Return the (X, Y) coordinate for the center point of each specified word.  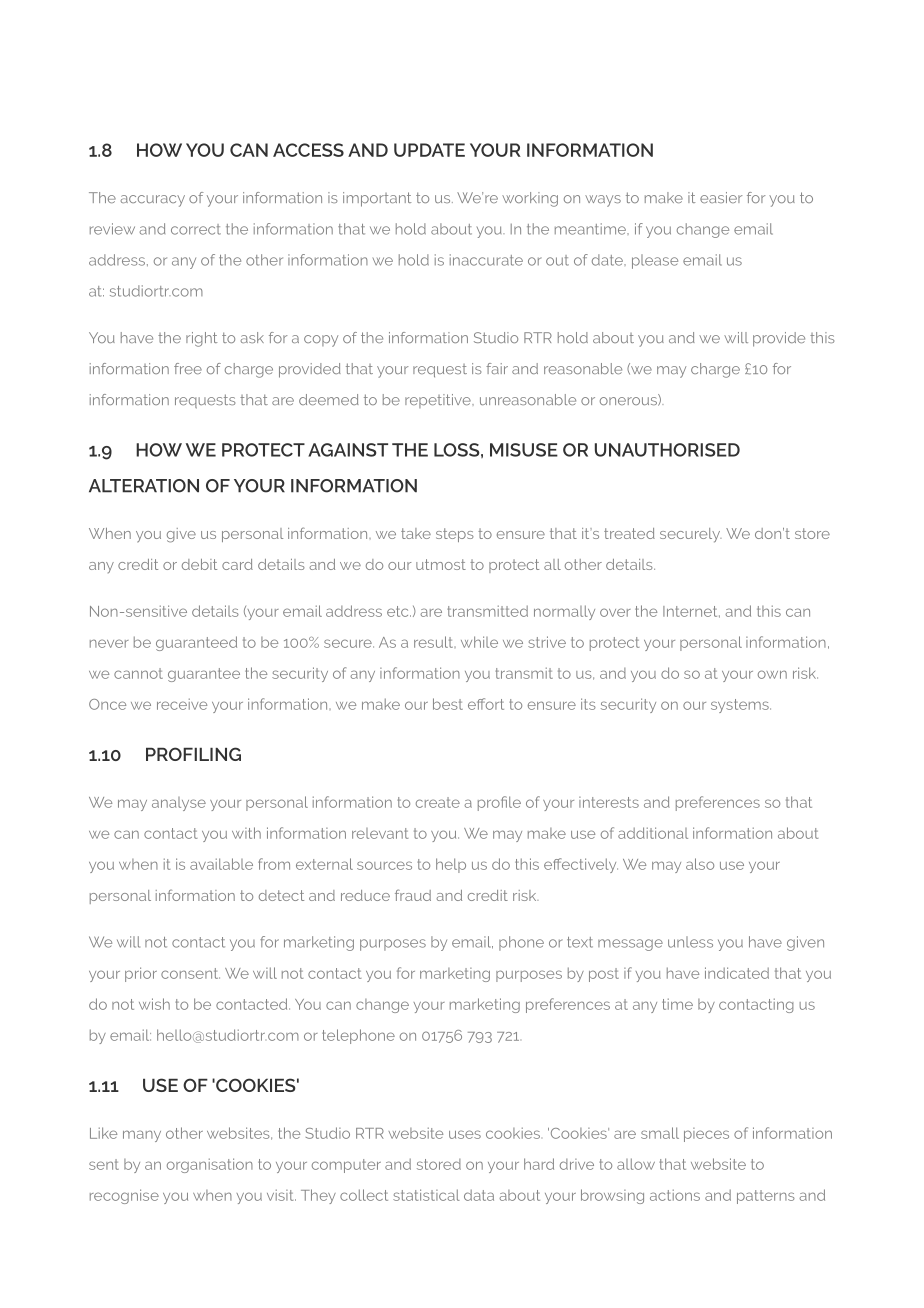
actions (675, 1195)
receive (182, 704)
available (221, 864)
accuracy (153, 201)
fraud (413, 895)
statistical (426, 1195)
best (448, 704)
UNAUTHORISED (667, 450)
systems (741, 706)
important (377, 199)
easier (721, 197)
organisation (210, 1165)
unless (690, 942)
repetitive (439, 401)
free (188, 368)
